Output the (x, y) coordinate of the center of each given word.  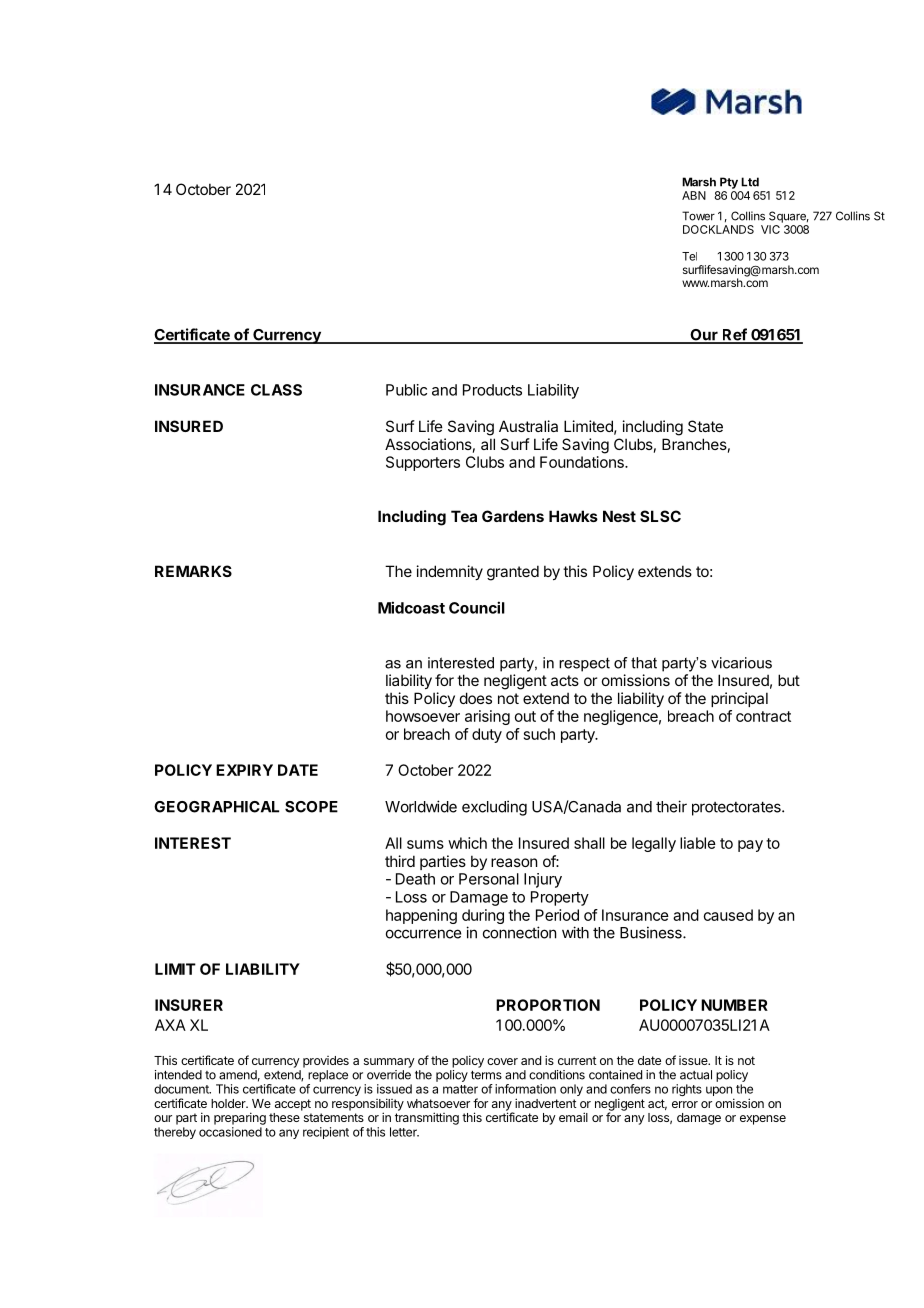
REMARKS (193, 571)
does (476, 698)
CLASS (276, 390)
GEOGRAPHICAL (216, 807)
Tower (698, 216)
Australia (528, 426)
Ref (734, 335)
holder (229, 1103)
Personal (489, 879)
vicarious (741, 663)
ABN (694, 195)
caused (728, 915)
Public (406, 390)
